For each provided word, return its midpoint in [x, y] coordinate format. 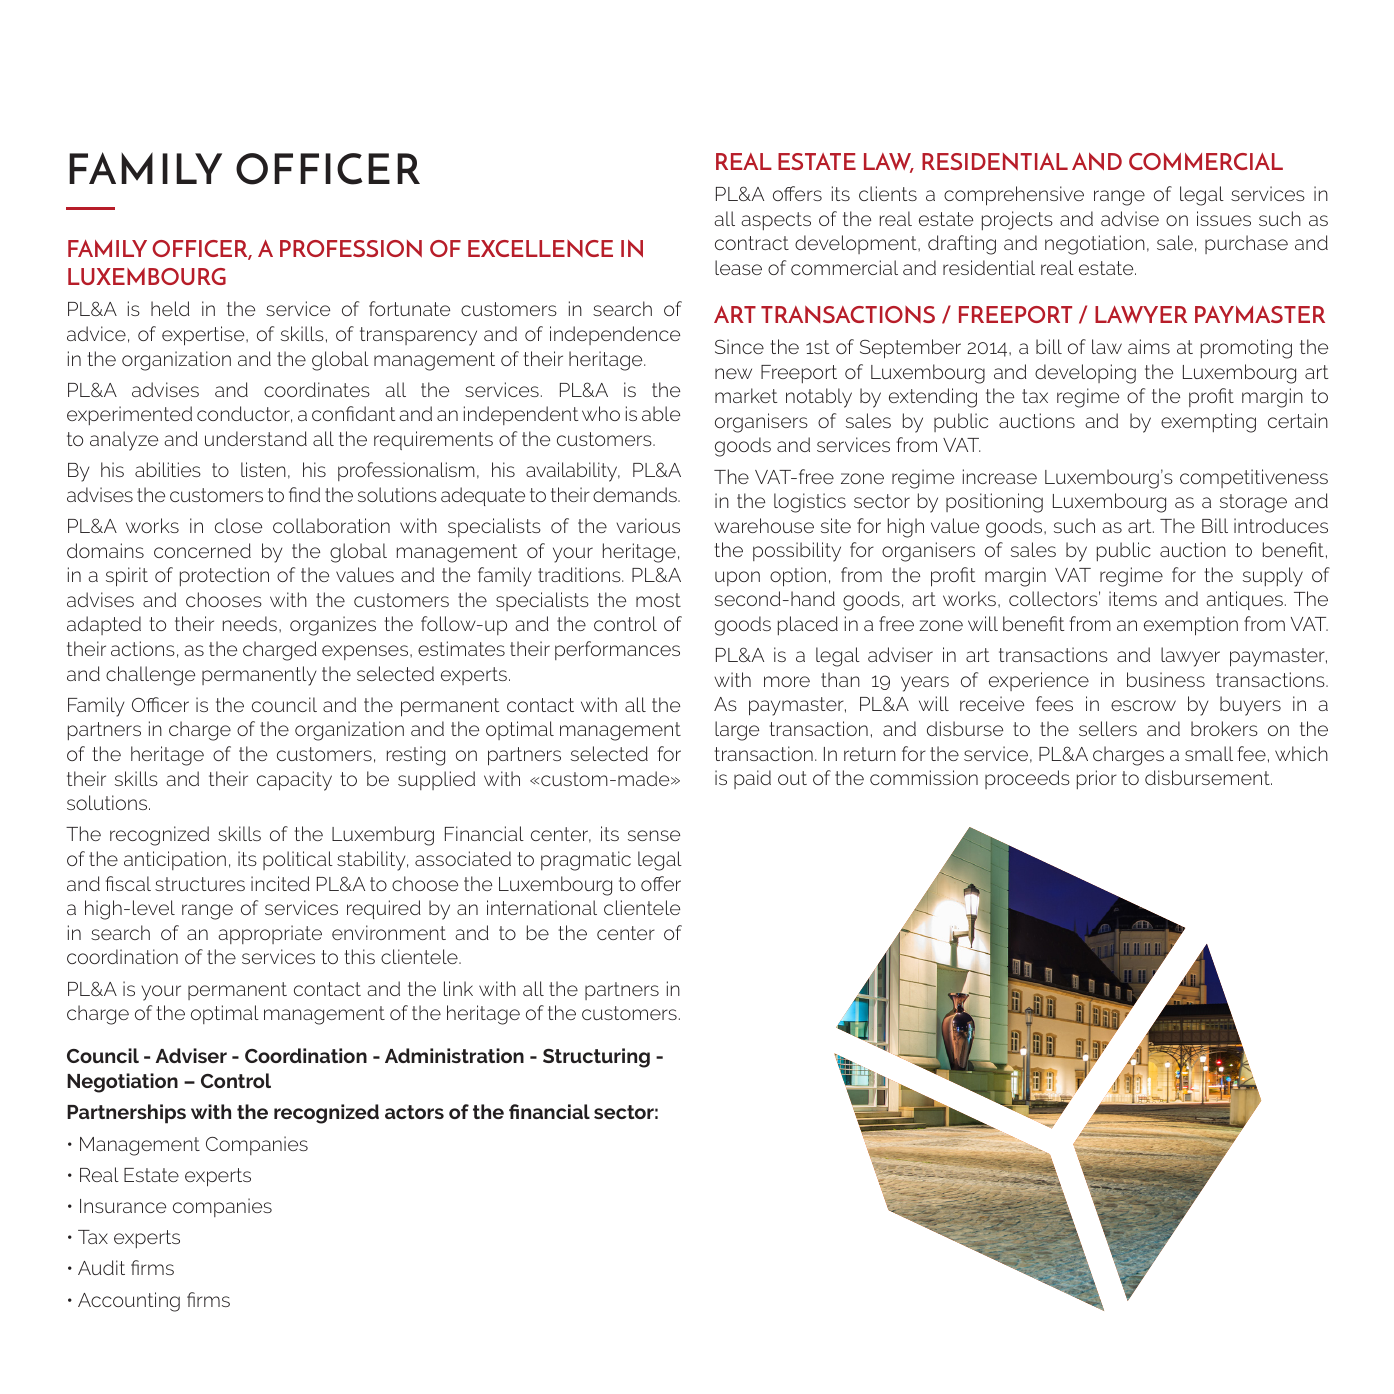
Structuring [596, 1058]
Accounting [129, 1302]
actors [414, 1112]
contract [752, 243]
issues [1224, 218]
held [170, 308]
